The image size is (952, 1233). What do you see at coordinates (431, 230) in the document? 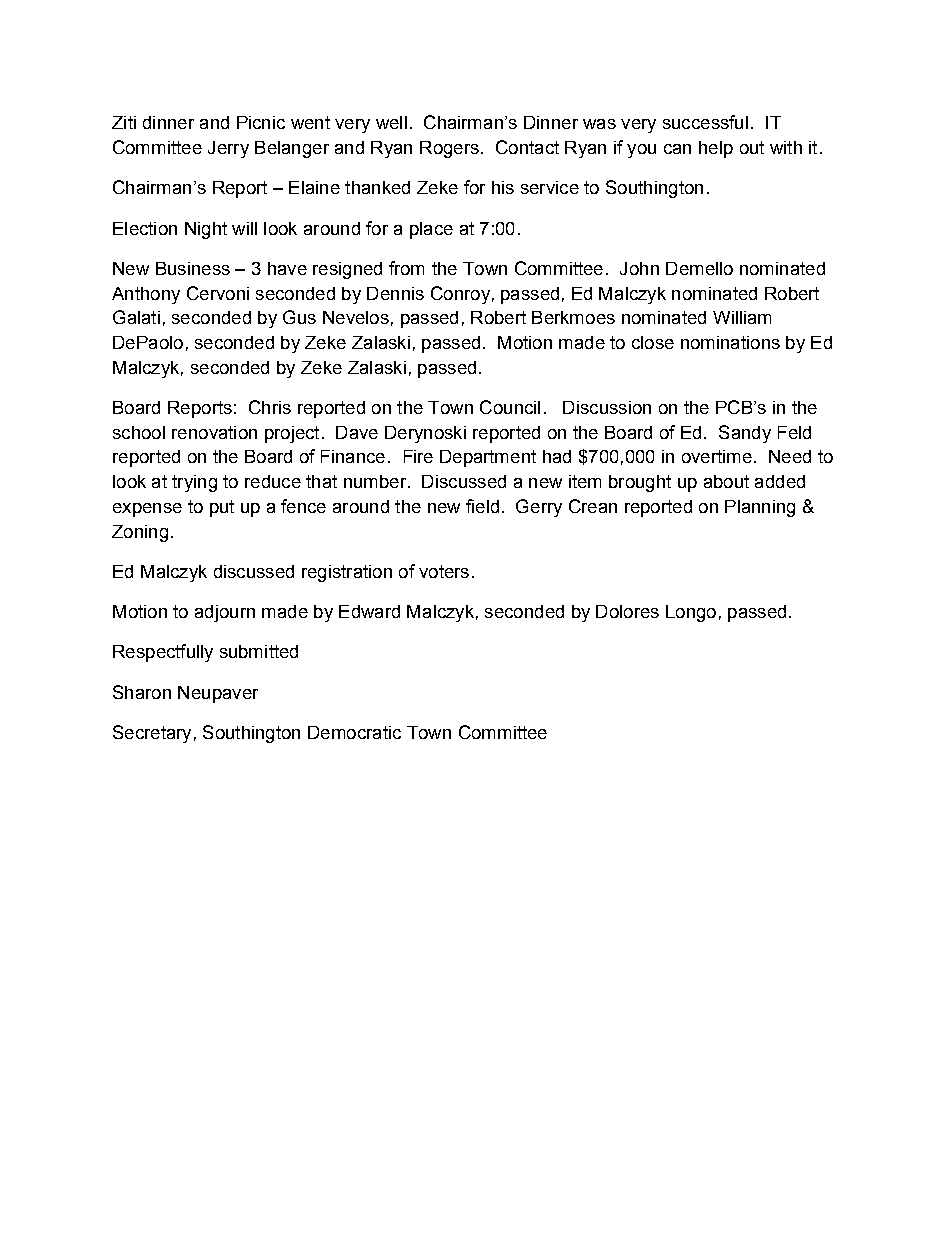
I see `place` at bounding box center [431, 230].
